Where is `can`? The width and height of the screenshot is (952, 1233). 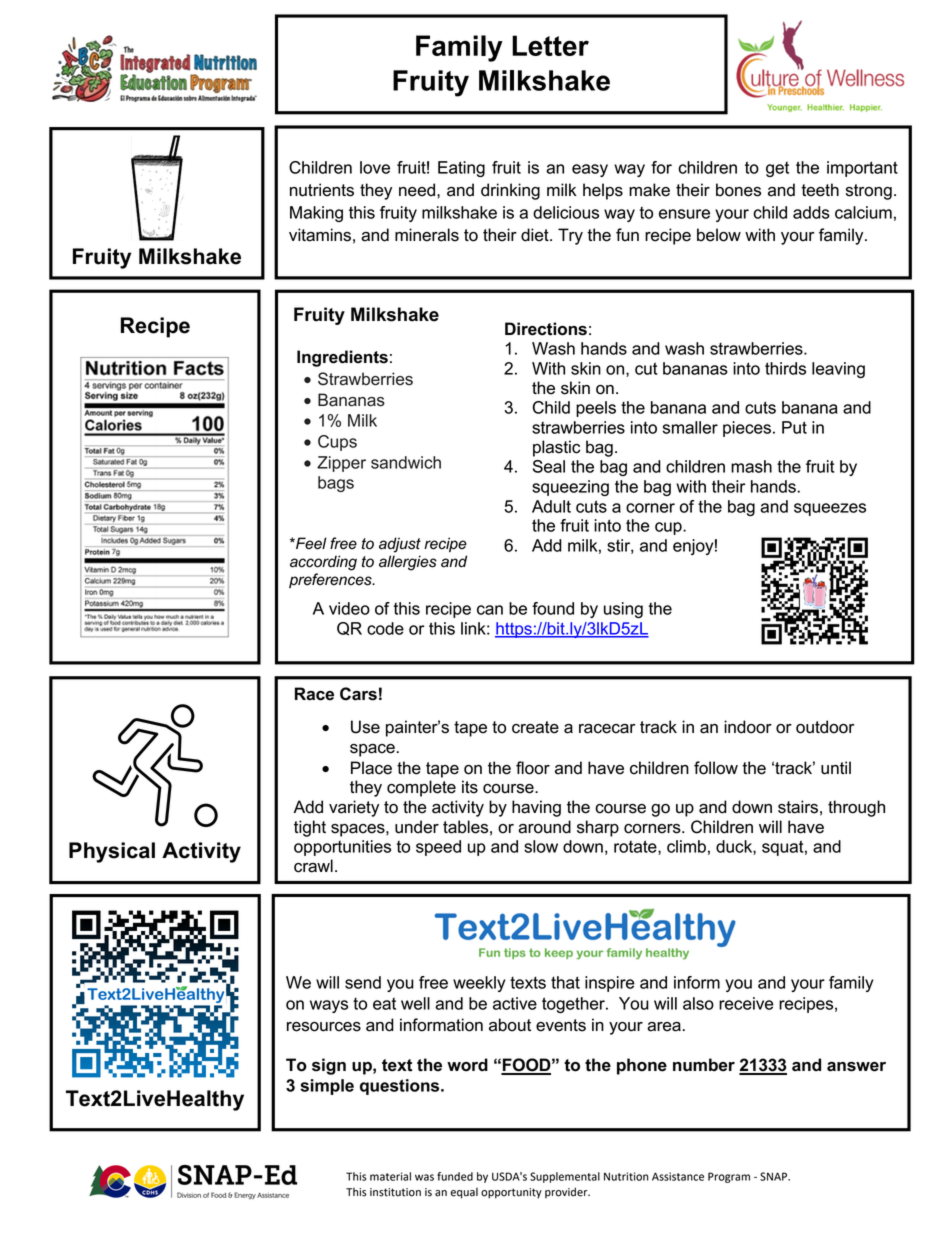 can is located at coordinates (490, 610).
